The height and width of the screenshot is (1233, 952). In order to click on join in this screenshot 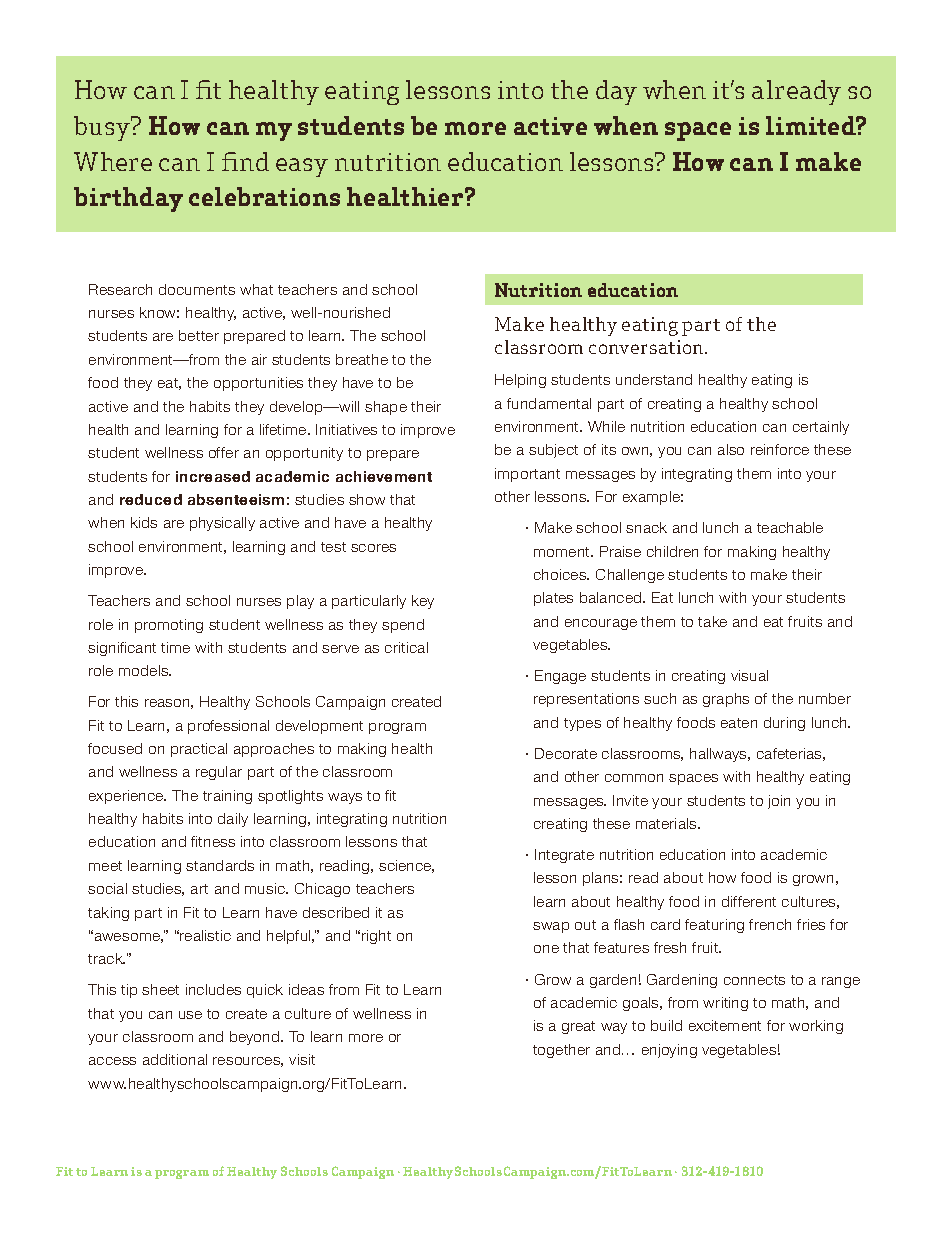, I will do `click(779, 802)`.
